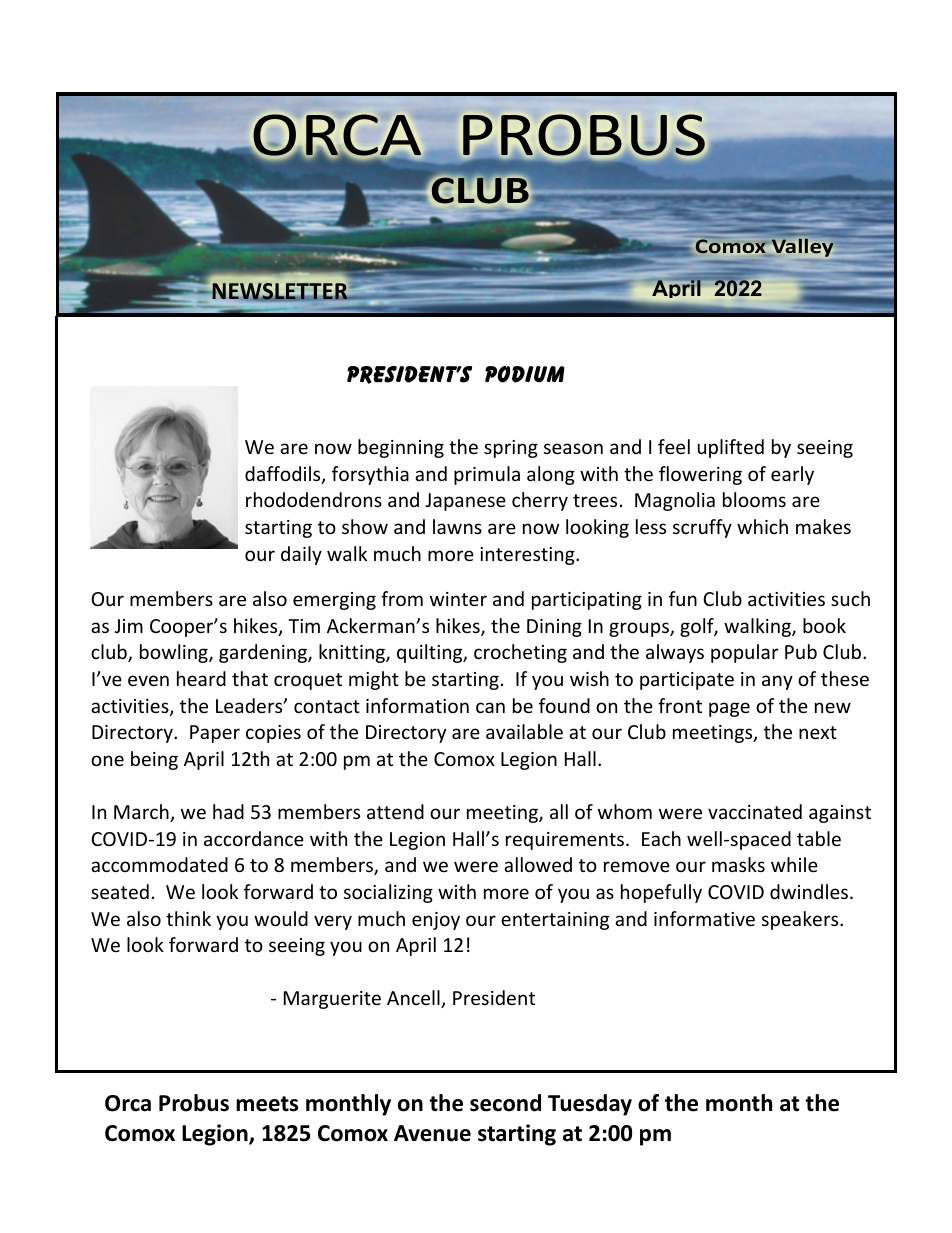 The width and height of the screenshot is (952, 1233). What do you see at coordinates (188, 918) in the screenshot?
I see `think` at bounding box center [188, 918].
